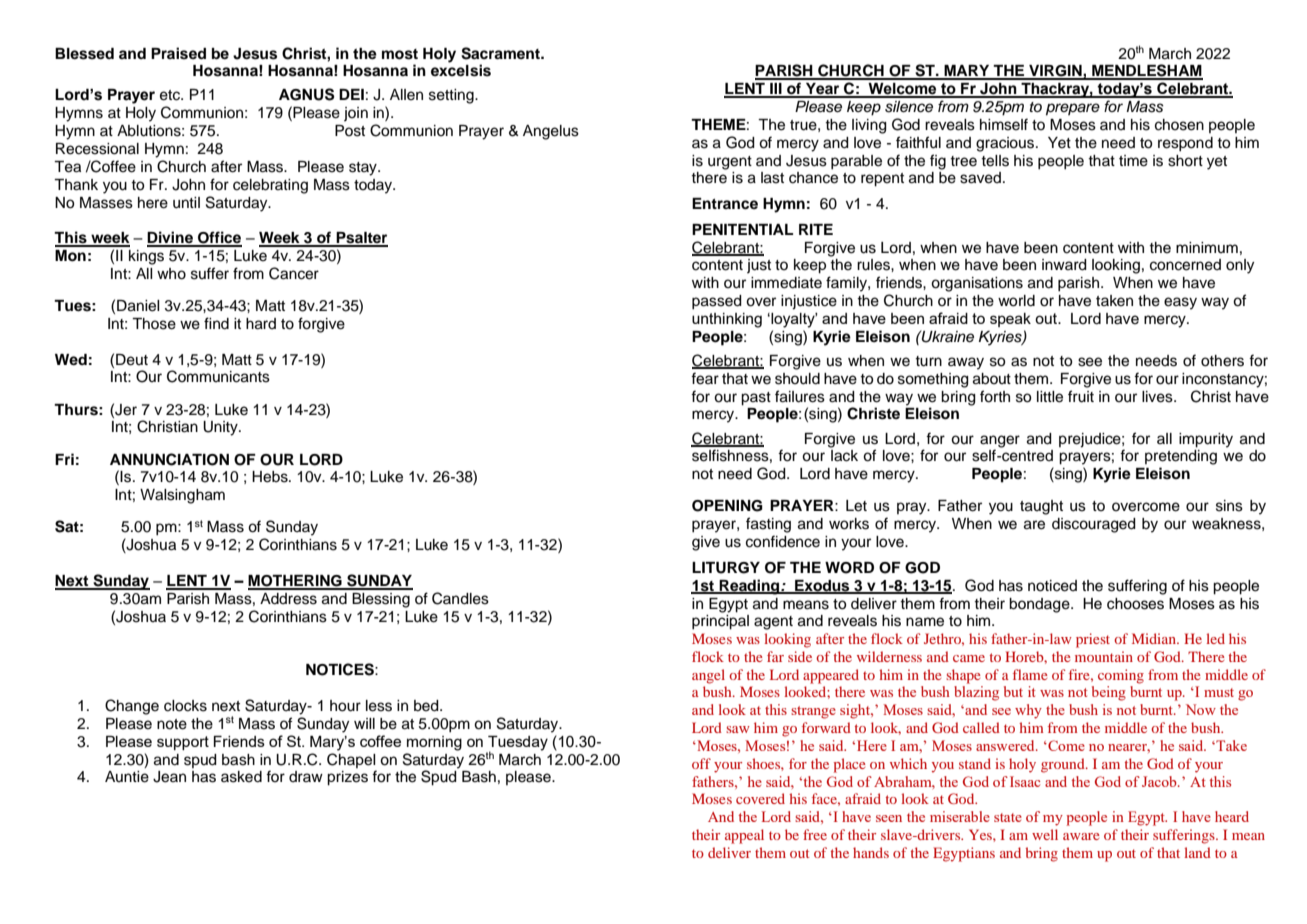 Image resolution: width=1307 pixels, height=924 pixels. I want to click on LITURGY, so click(726, 568).
